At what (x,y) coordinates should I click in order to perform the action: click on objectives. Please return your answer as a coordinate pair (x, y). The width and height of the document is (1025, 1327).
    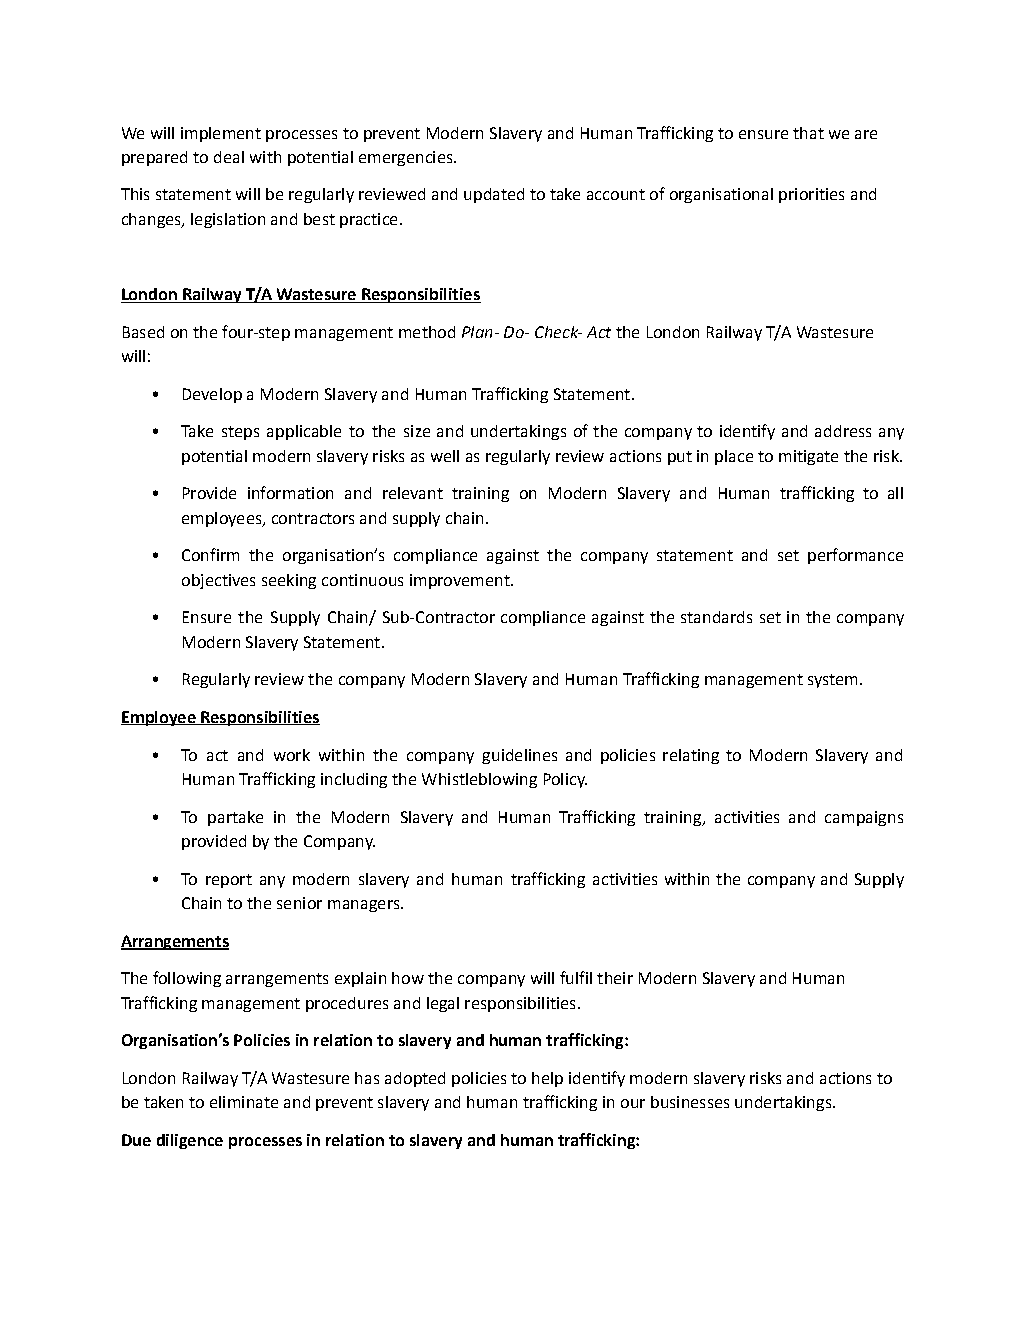
    Looking at the image, I should click on (218, 581).
